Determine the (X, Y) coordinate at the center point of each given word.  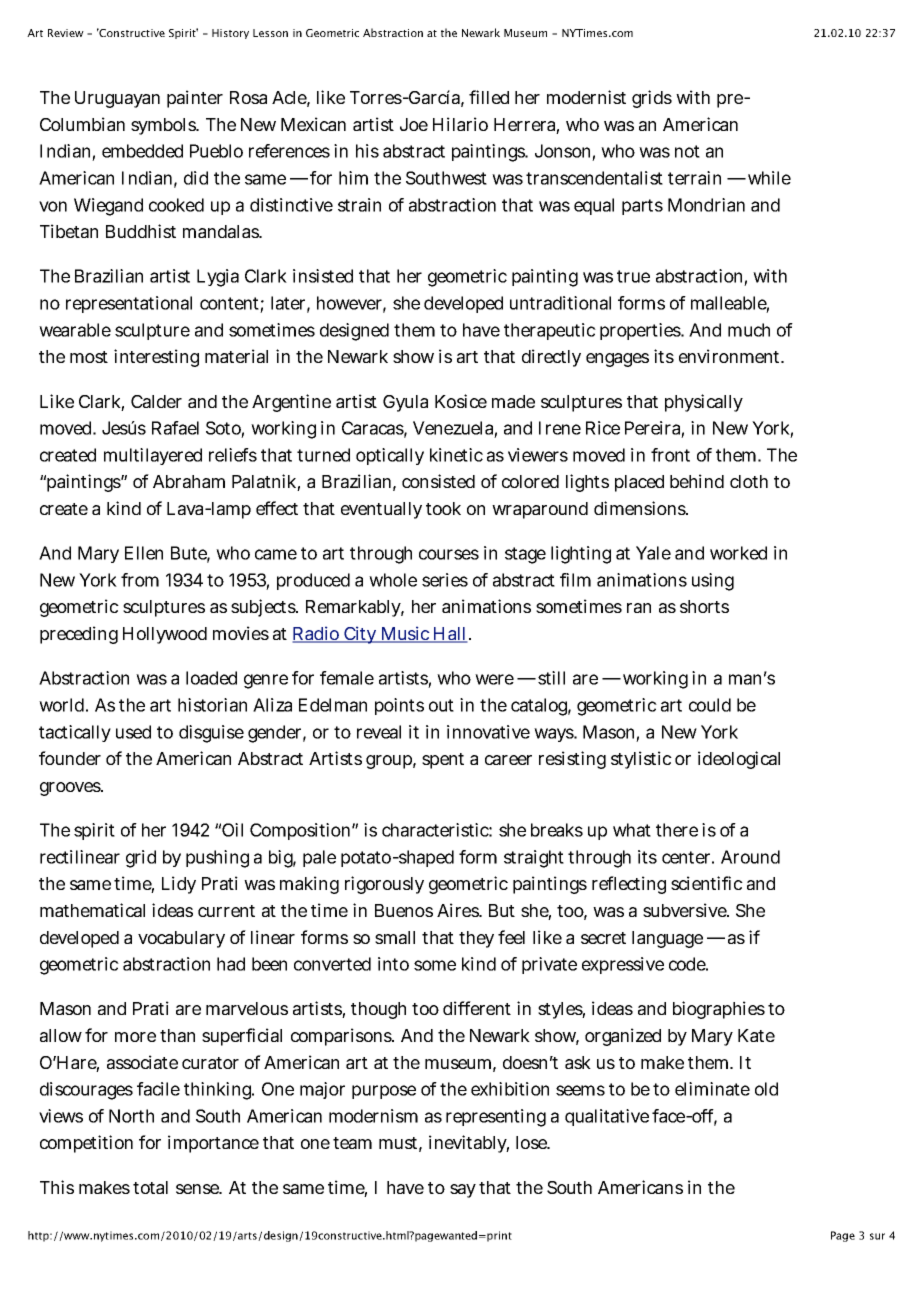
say (463, 1191)
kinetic (456, 455)
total (150, 1187)
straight (534, 859)
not (687, 151)
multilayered (153, 456)
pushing (217, 859)
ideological (739, 760)
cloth (749, 481)
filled (489, 97)
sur (877, 1236)
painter (195, 99)
